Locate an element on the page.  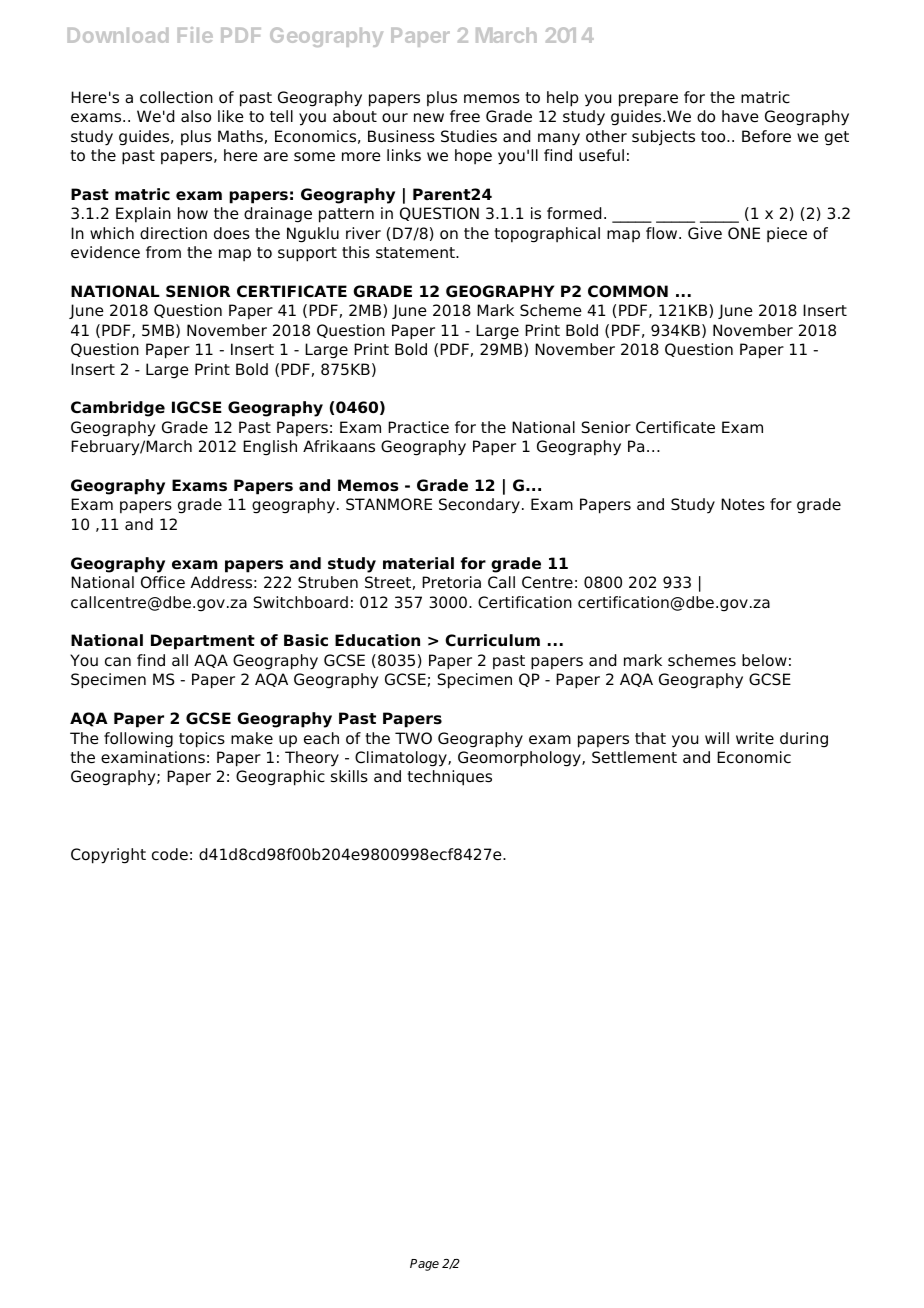
below is located at coordinates (764, 660).
